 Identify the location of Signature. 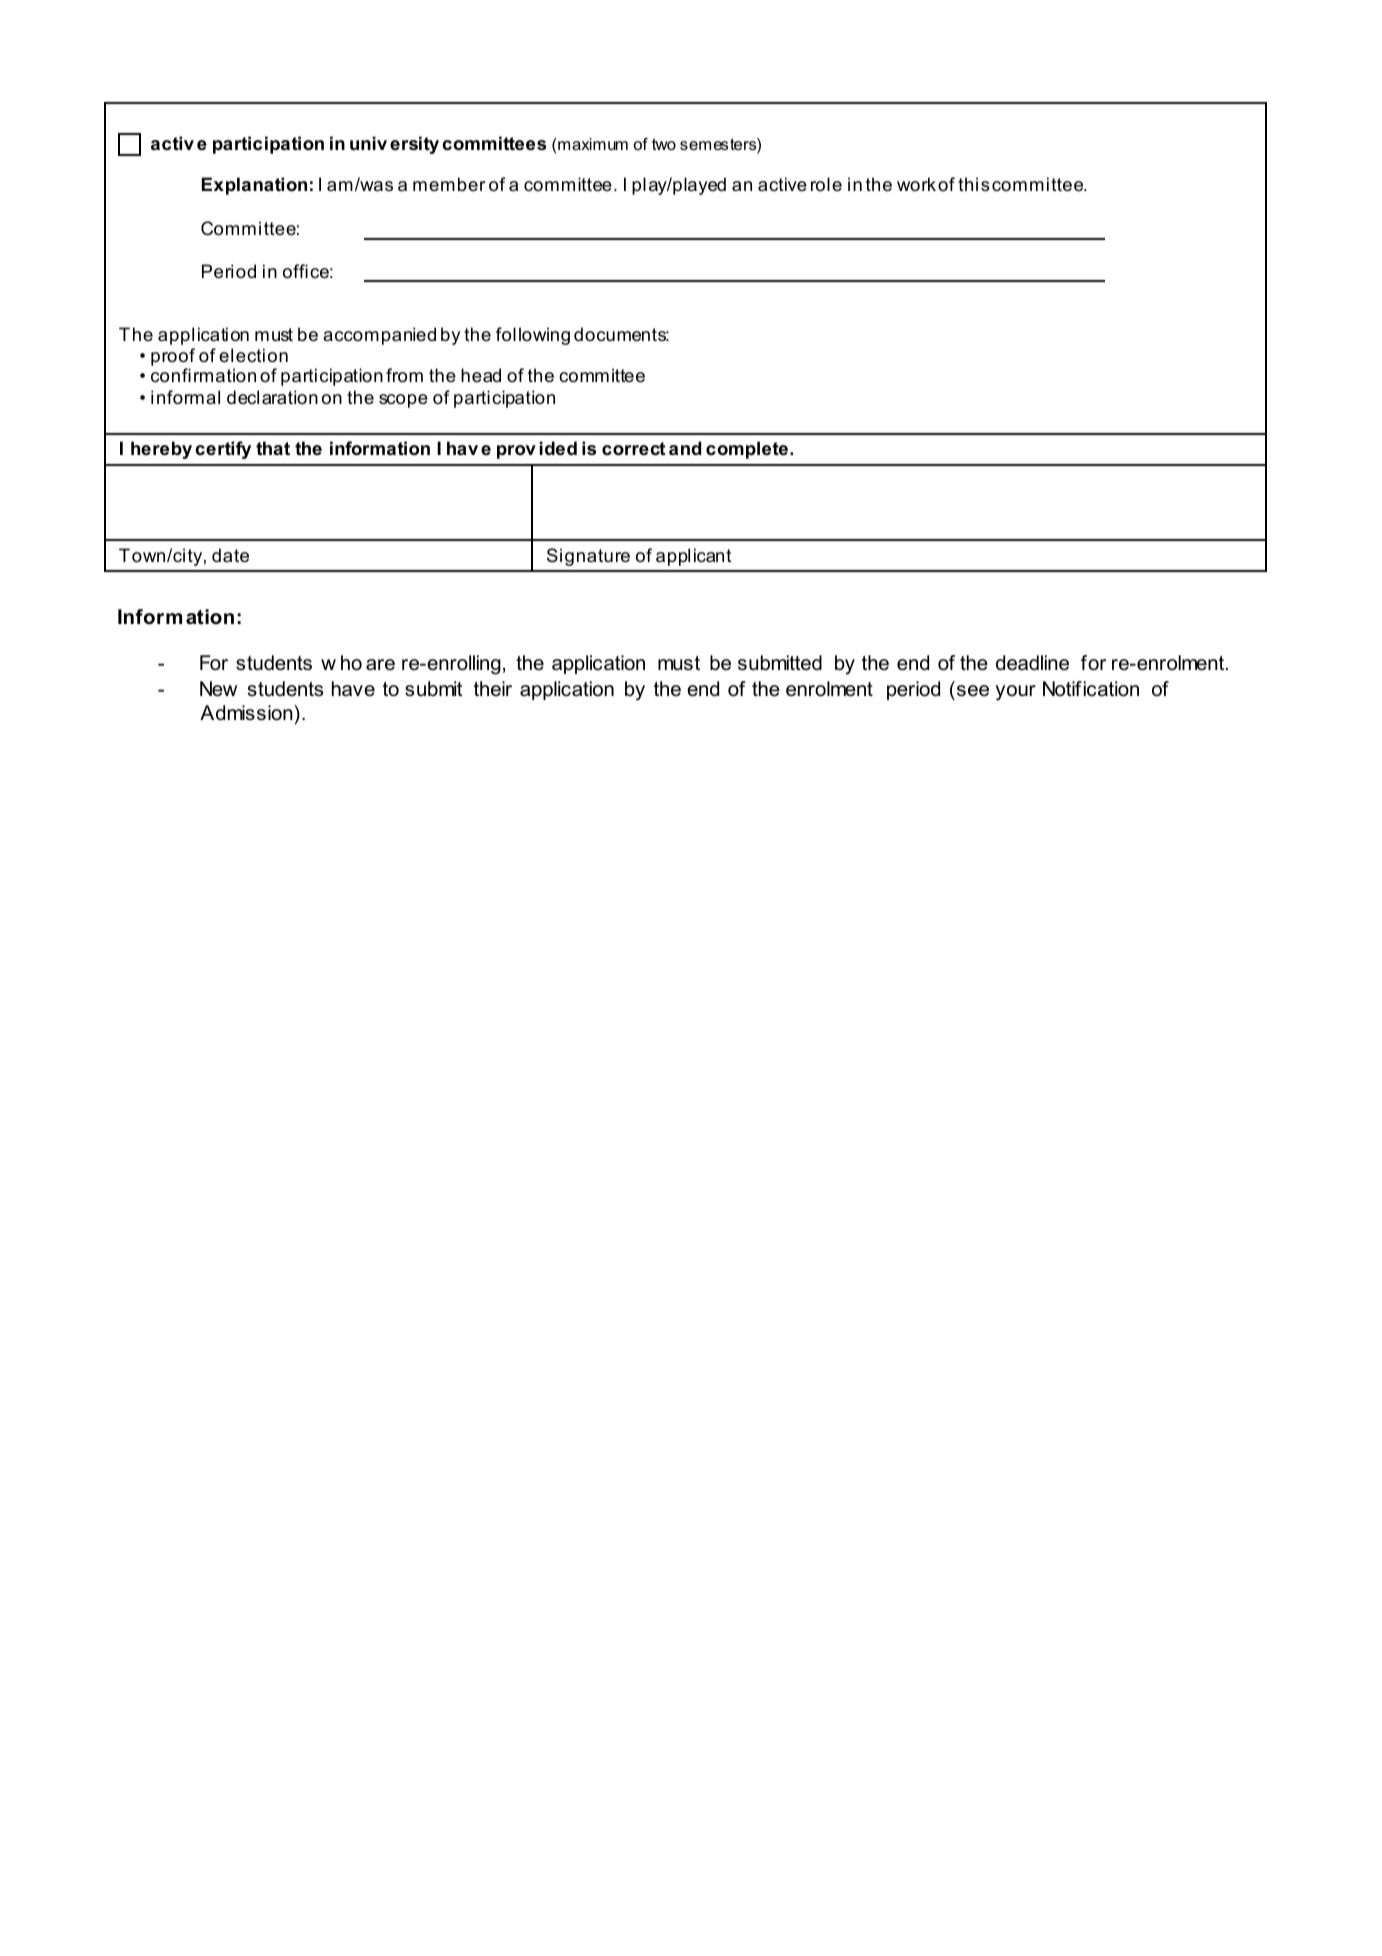
(588, 557).
